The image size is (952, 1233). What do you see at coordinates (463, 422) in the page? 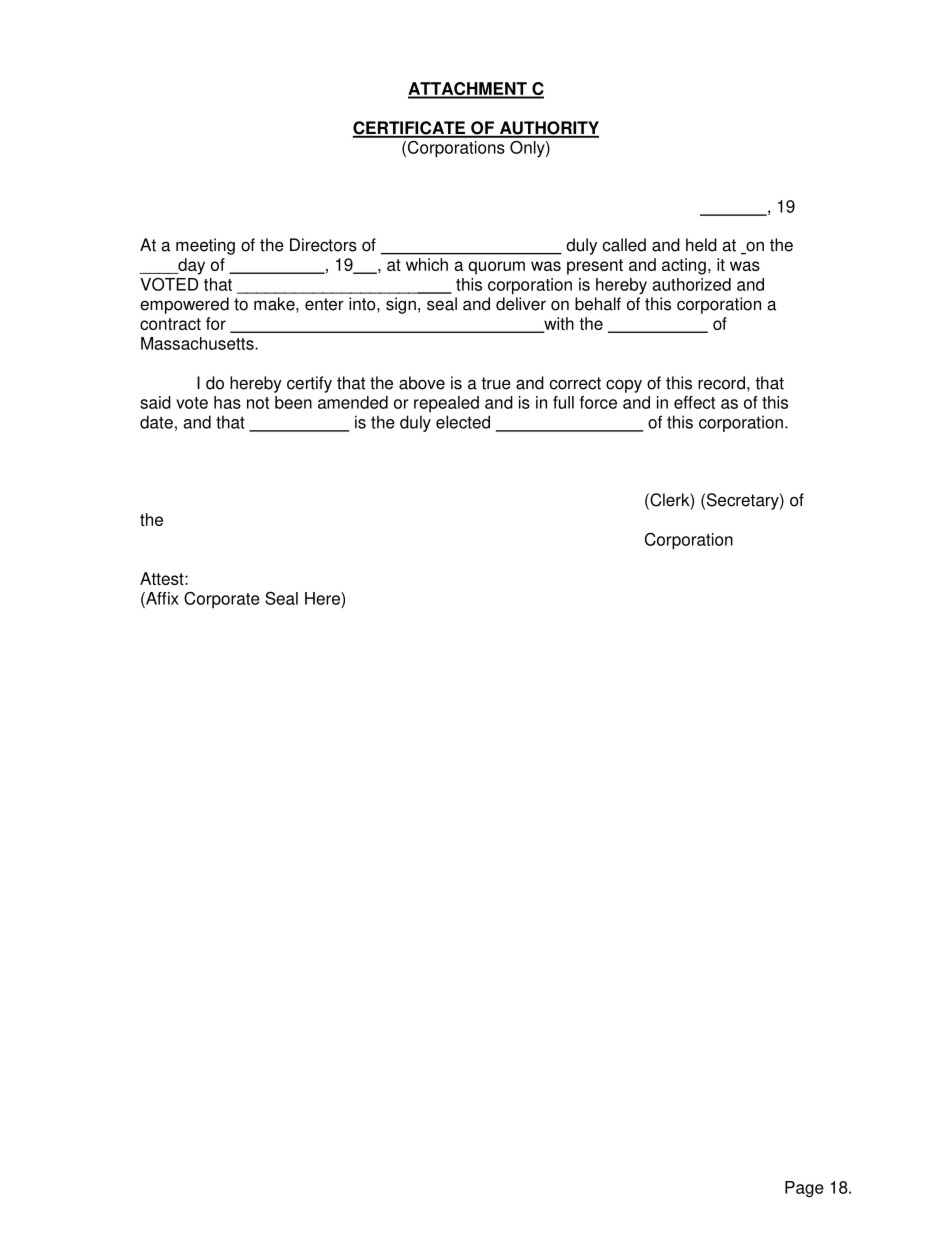
I see `elected` at bounding box center [463, 422].
